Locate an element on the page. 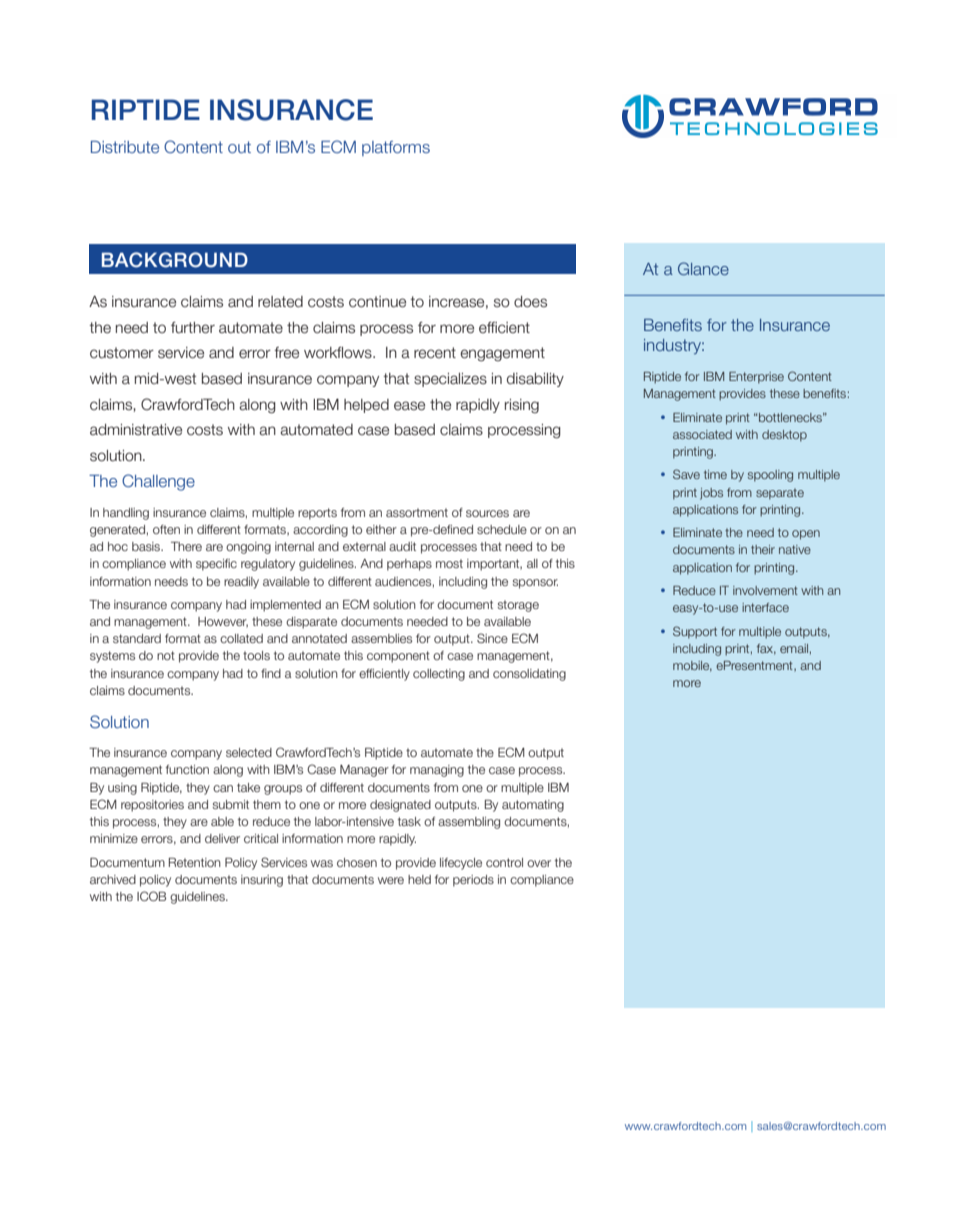  sources is located at coordinates (487, 513).
